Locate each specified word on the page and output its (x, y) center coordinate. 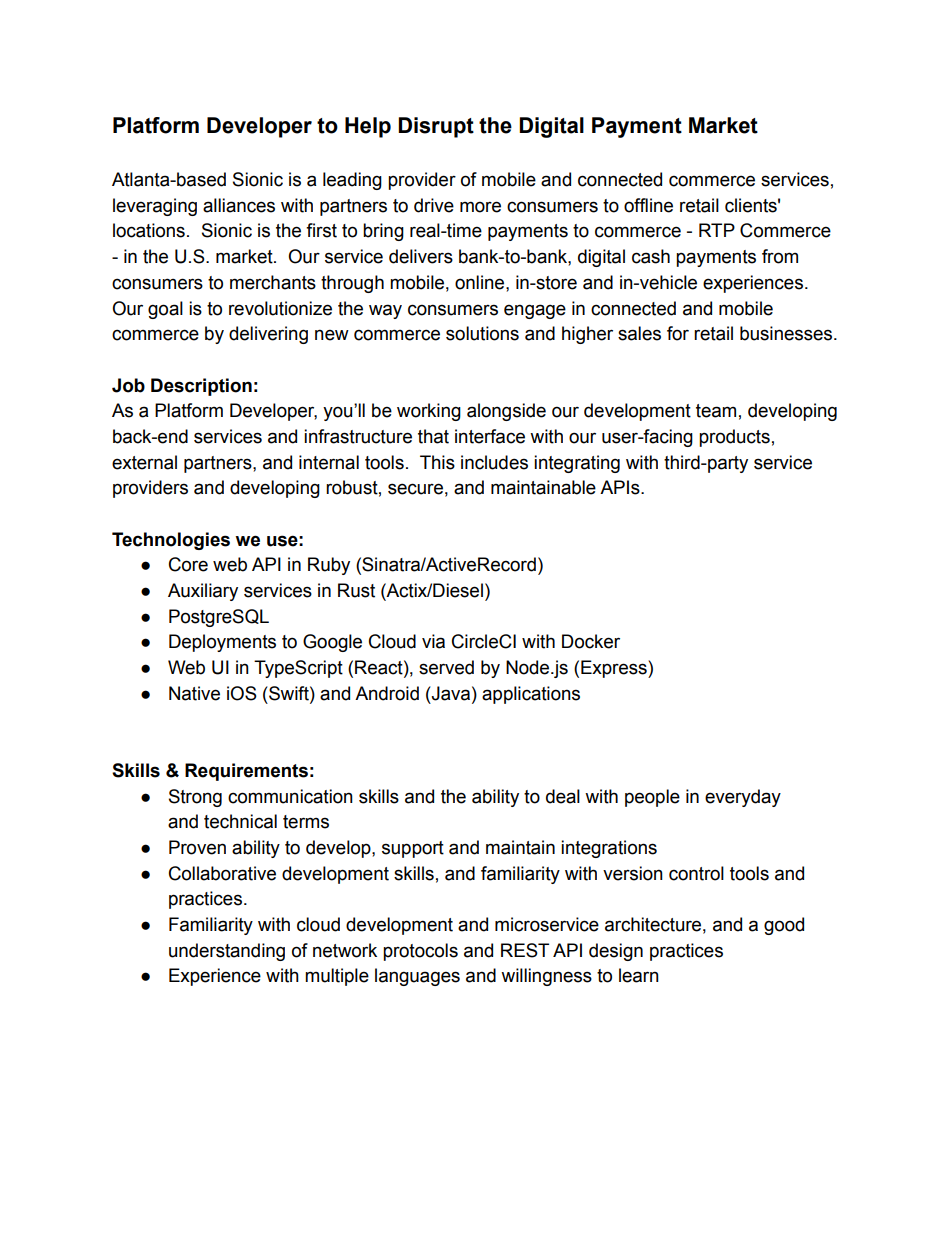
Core (188, 564)
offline (648, 205)
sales (639, 333)
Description (201, 387)
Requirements (246, 772)
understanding (227, 952)
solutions (482, 333)
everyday (743, 798)
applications (531, 695)
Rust (356, 590)
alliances (239, 205)
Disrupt (436, 127)
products (734, 438)
